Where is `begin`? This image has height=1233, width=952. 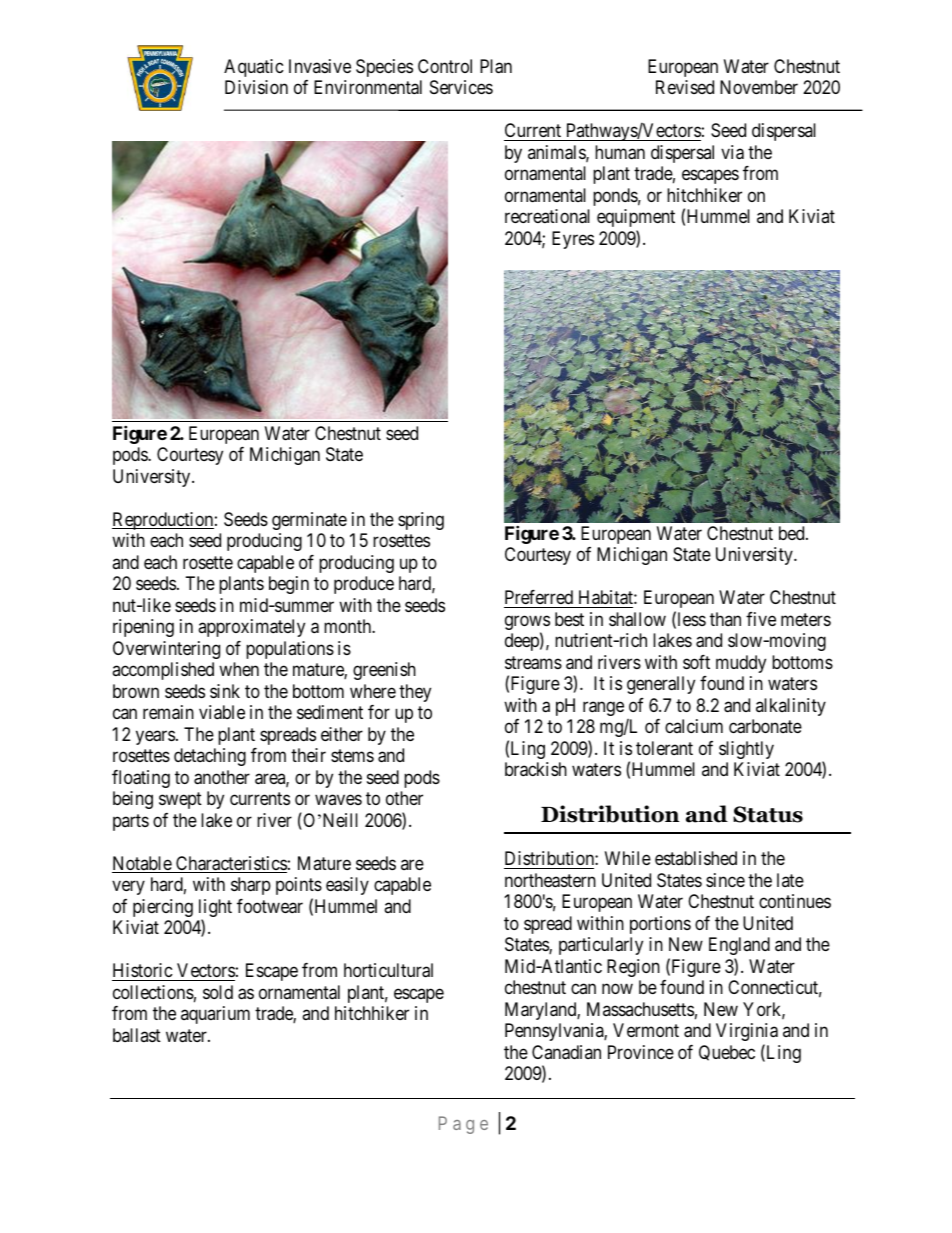 begin is located at coordinates (289, 585).
